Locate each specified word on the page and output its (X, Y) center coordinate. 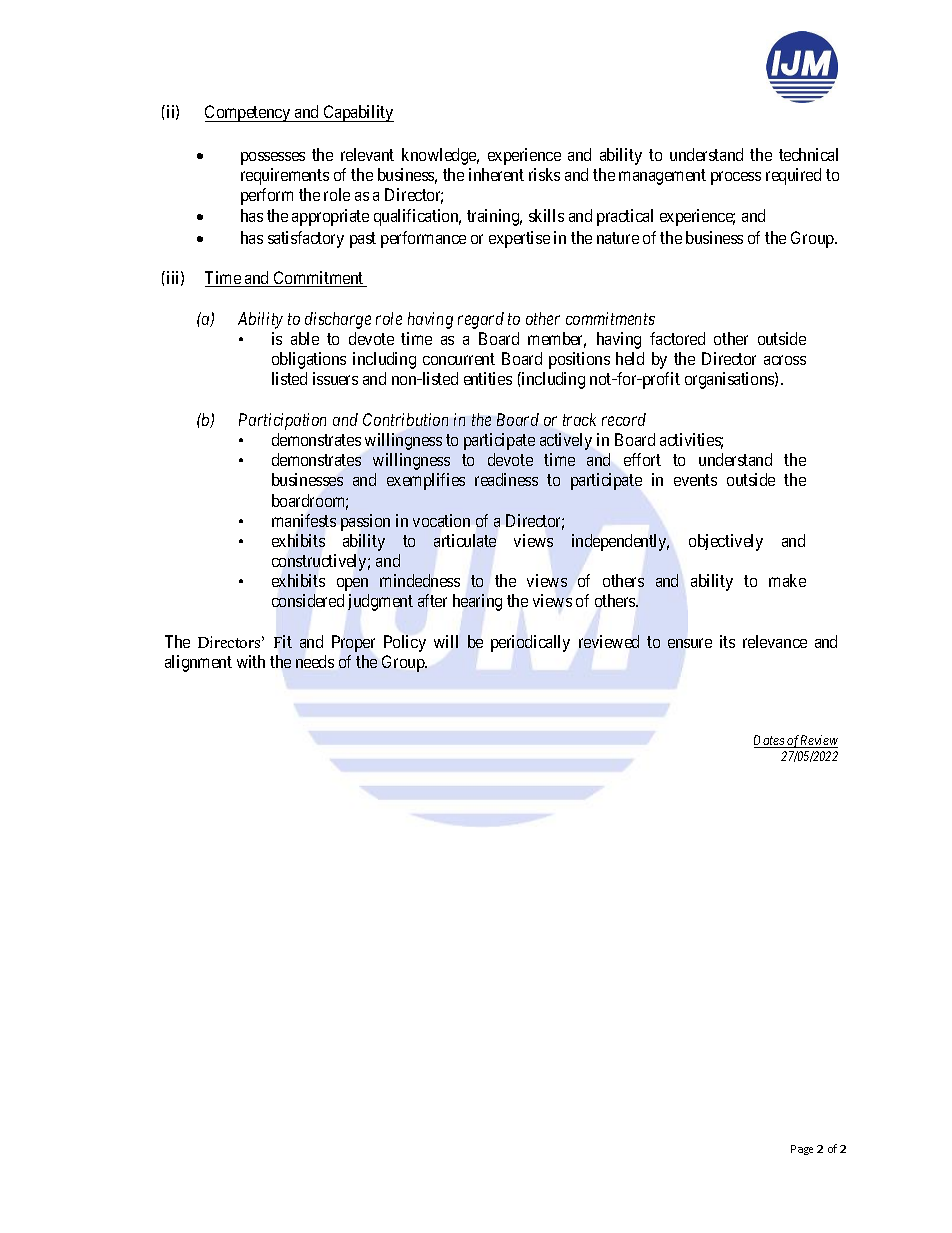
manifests (304, 520)
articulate (465, 540)
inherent (496, 174)
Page (802, 1150)
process (736, 178)
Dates (770, 741)
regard (481, 320)
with (251, 661)
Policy (405, 643)
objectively (726, 542)
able (305, 338)
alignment (198, 663)
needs (315, 661)
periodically (530, 643)
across (785, 360)
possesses (273, 158)
